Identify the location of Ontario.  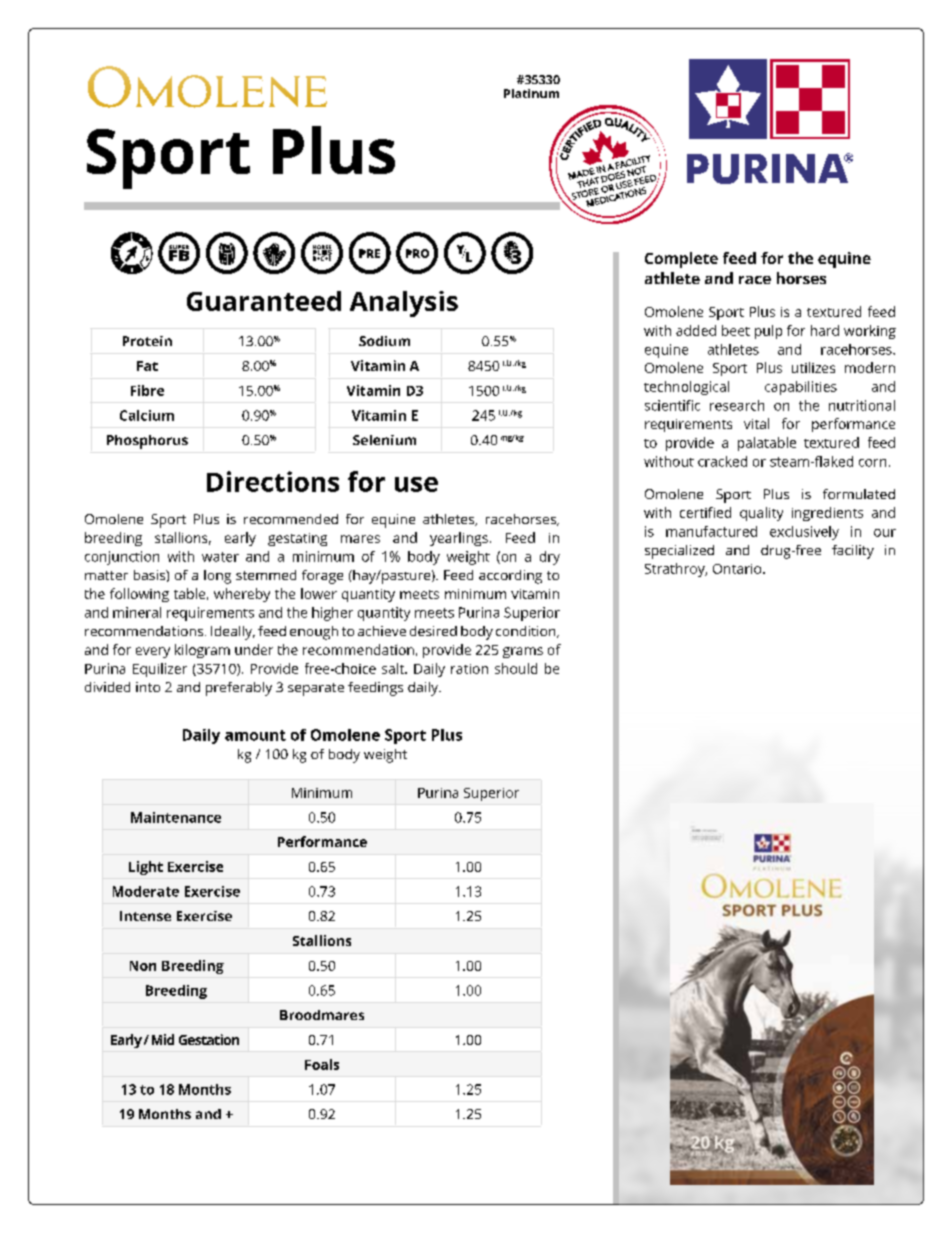
(738, 569).
